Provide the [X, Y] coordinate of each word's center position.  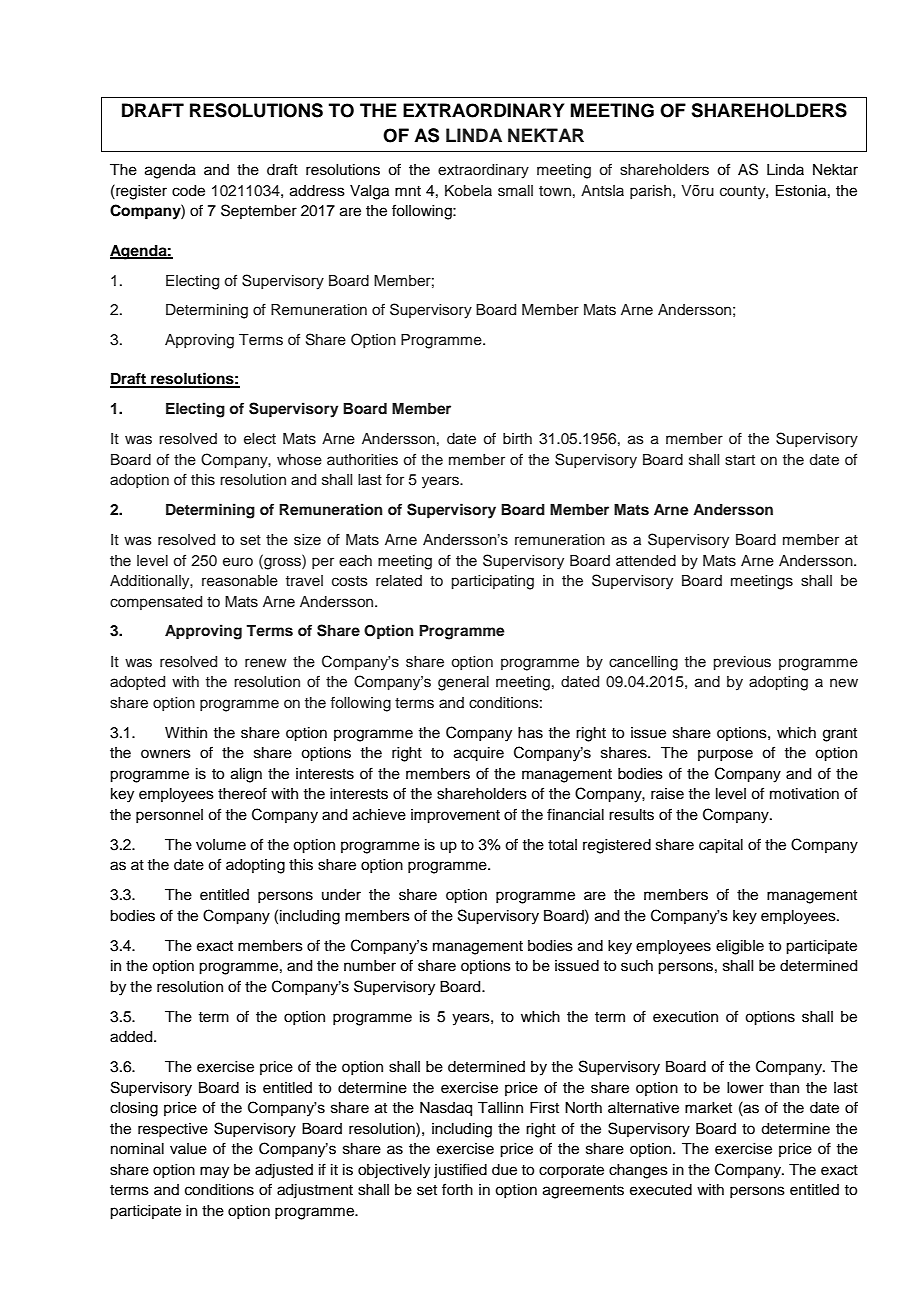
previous [742, 663]
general [463, 683]
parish [650, 192]
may [214, 1172]
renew [266, 662]
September [259, 211]
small [515, 191]
